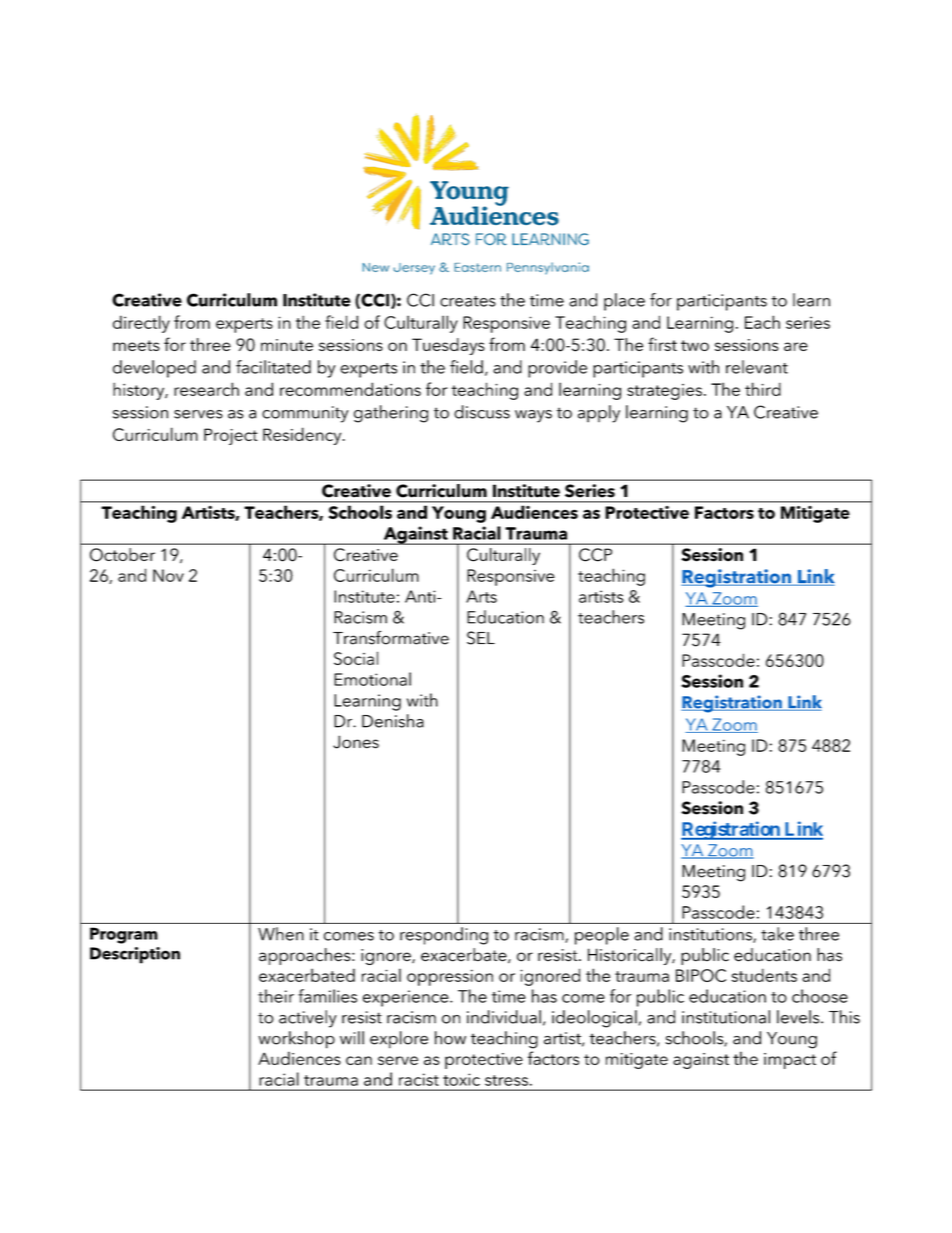  Describe the element at coordinates (461, 1079) in the screenshot. I see `toxic` at that location.
